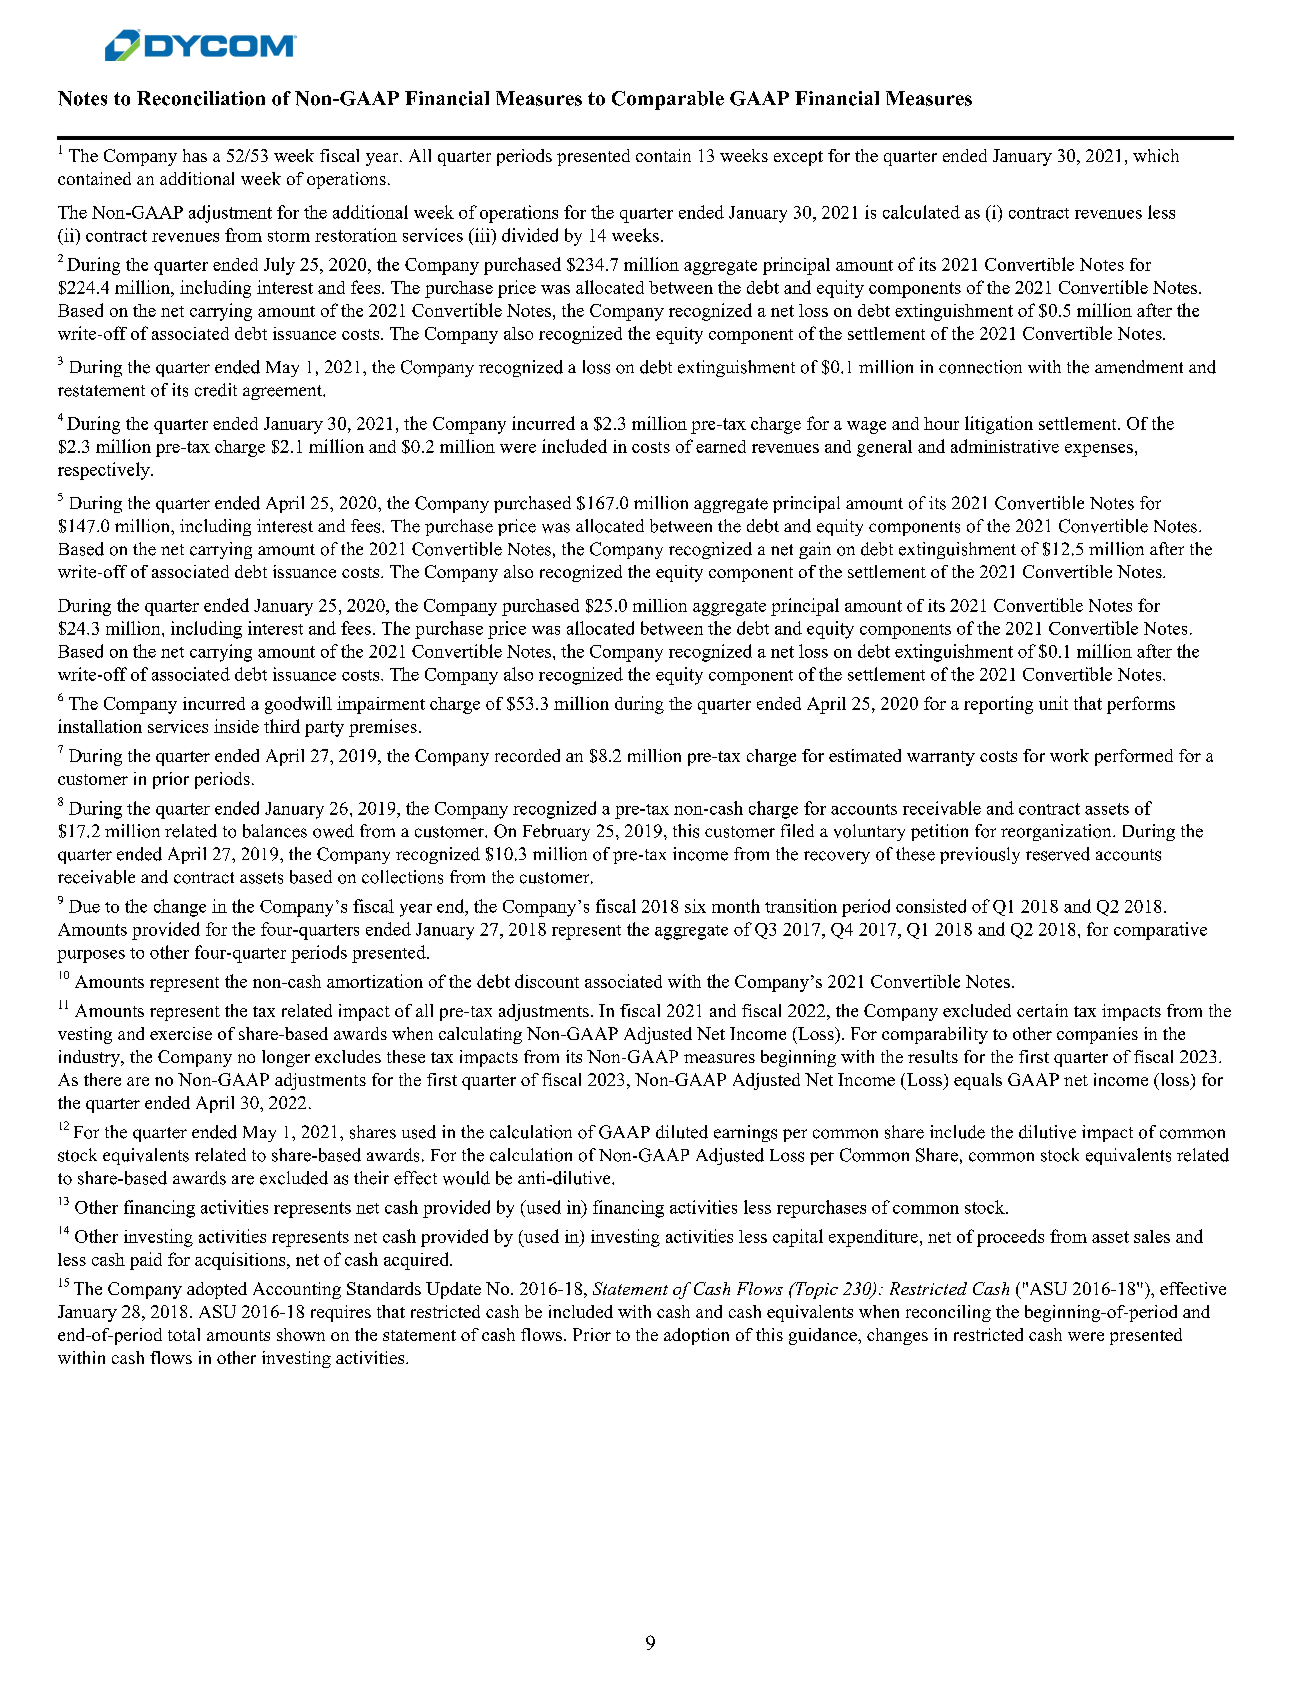 This screenshot has height=1683, width=1301. What do you see at coordinates (1053, 703) in the screenshot?
I see `unit` at bounding box center [1053, 703].
